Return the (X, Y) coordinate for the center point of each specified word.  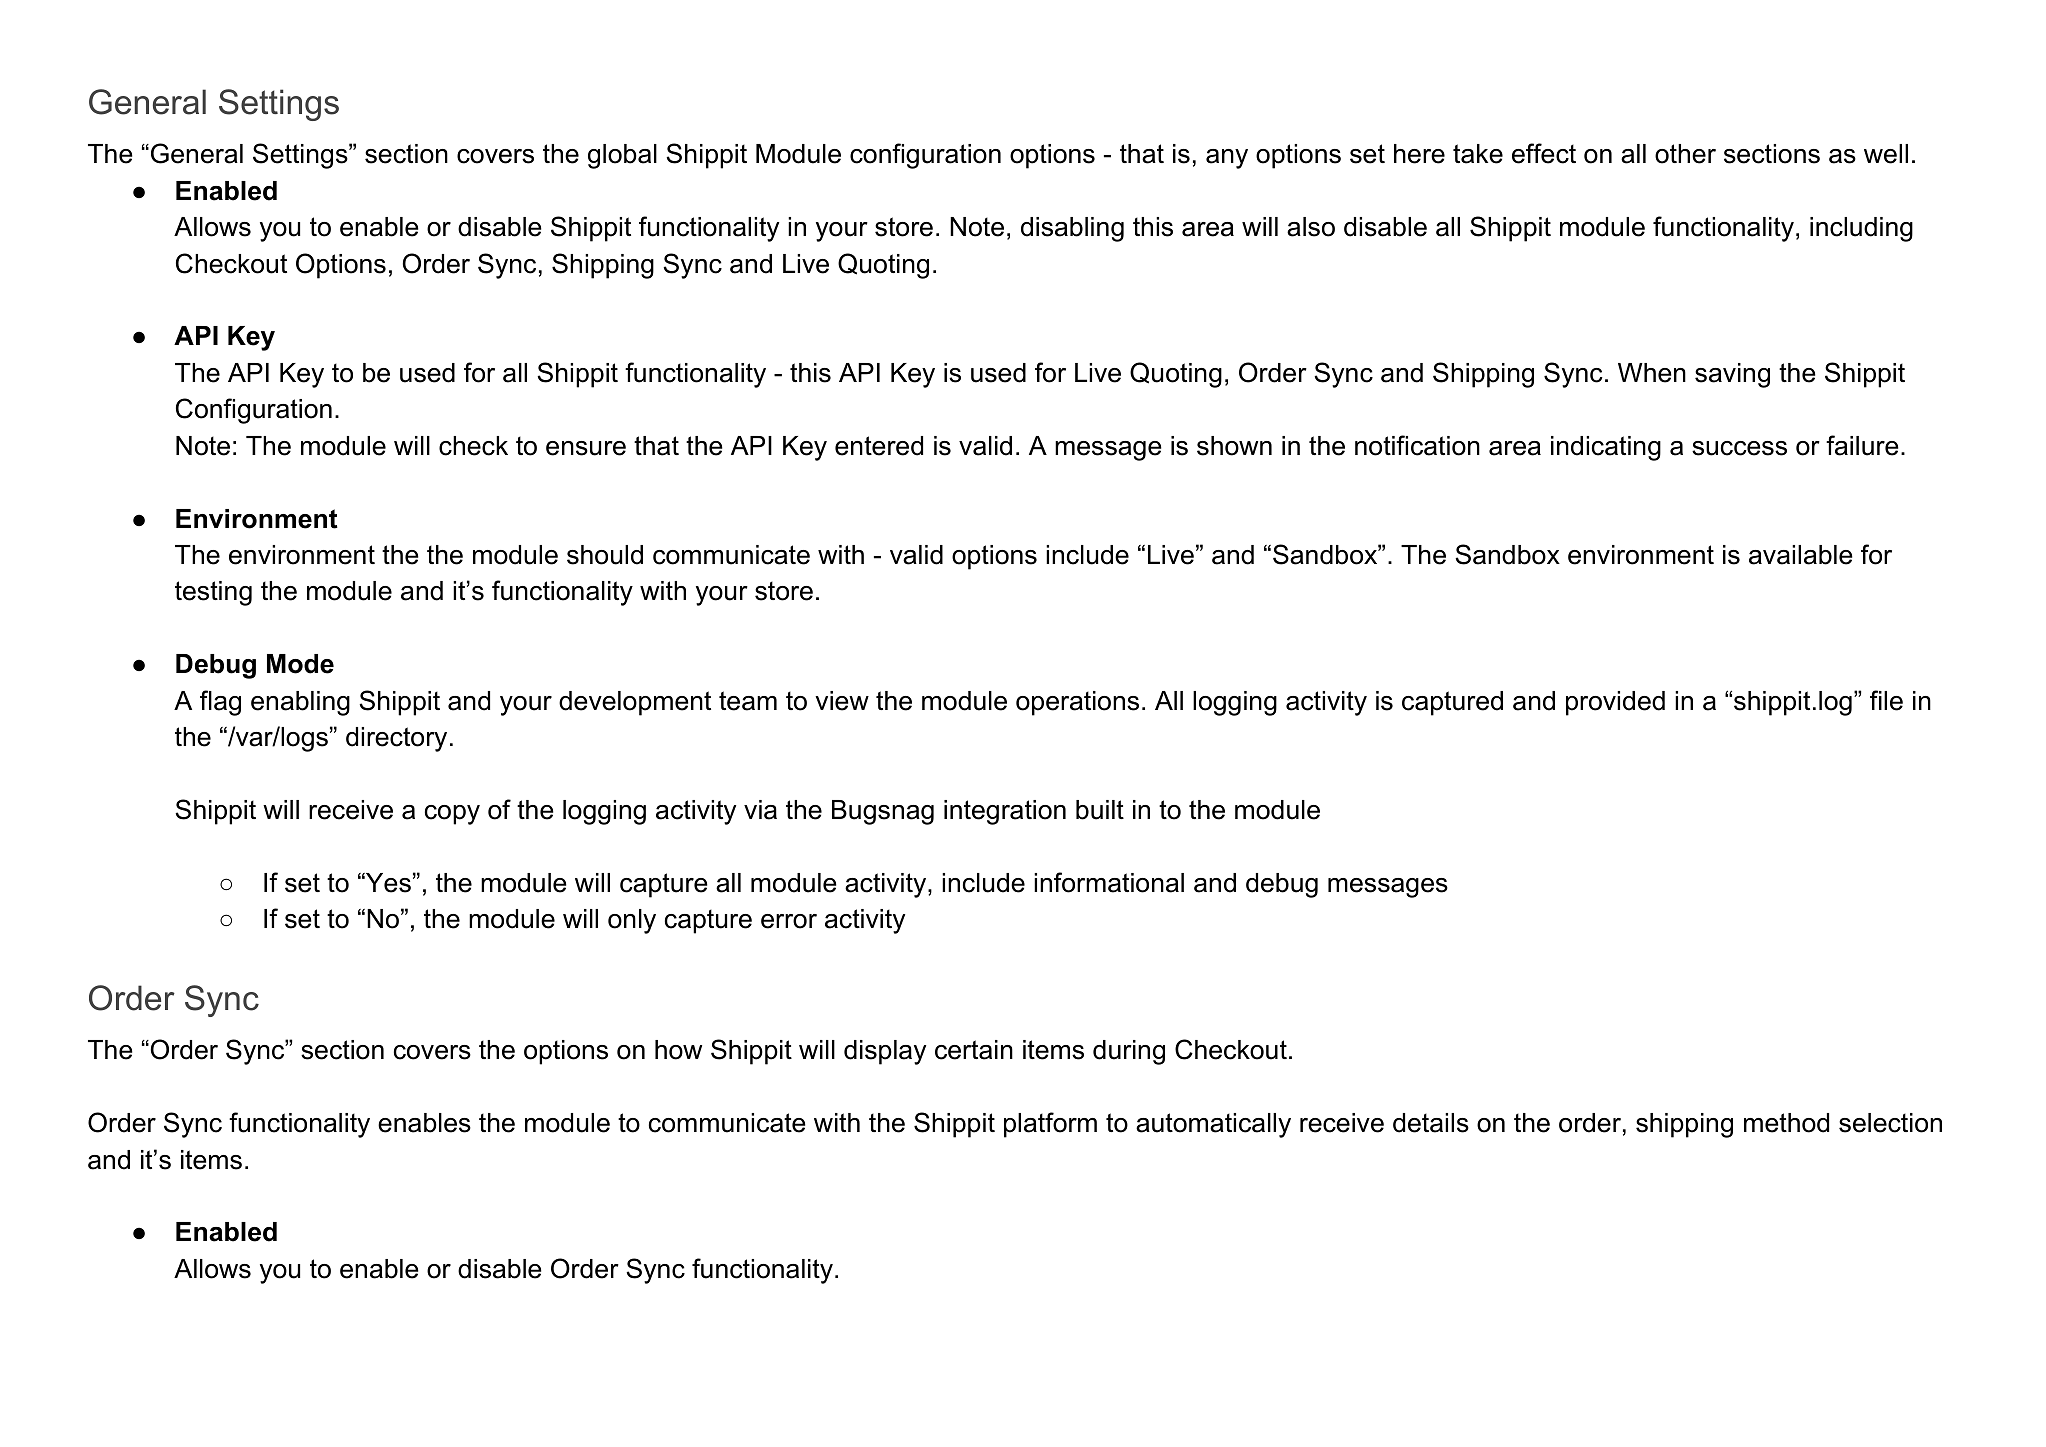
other (1685, 154)
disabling (1072, 229)
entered (879, 446)
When (1652, 373)
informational (1109, 882)
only (632, 921)
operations (1077, 703)
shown (1234, 446)
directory (396, 739)
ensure (586, 448)
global (622, 156)
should (605, 555)
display (885, 1052)
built (1100, 810)
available (1801, 555)
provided (1615, 703)
